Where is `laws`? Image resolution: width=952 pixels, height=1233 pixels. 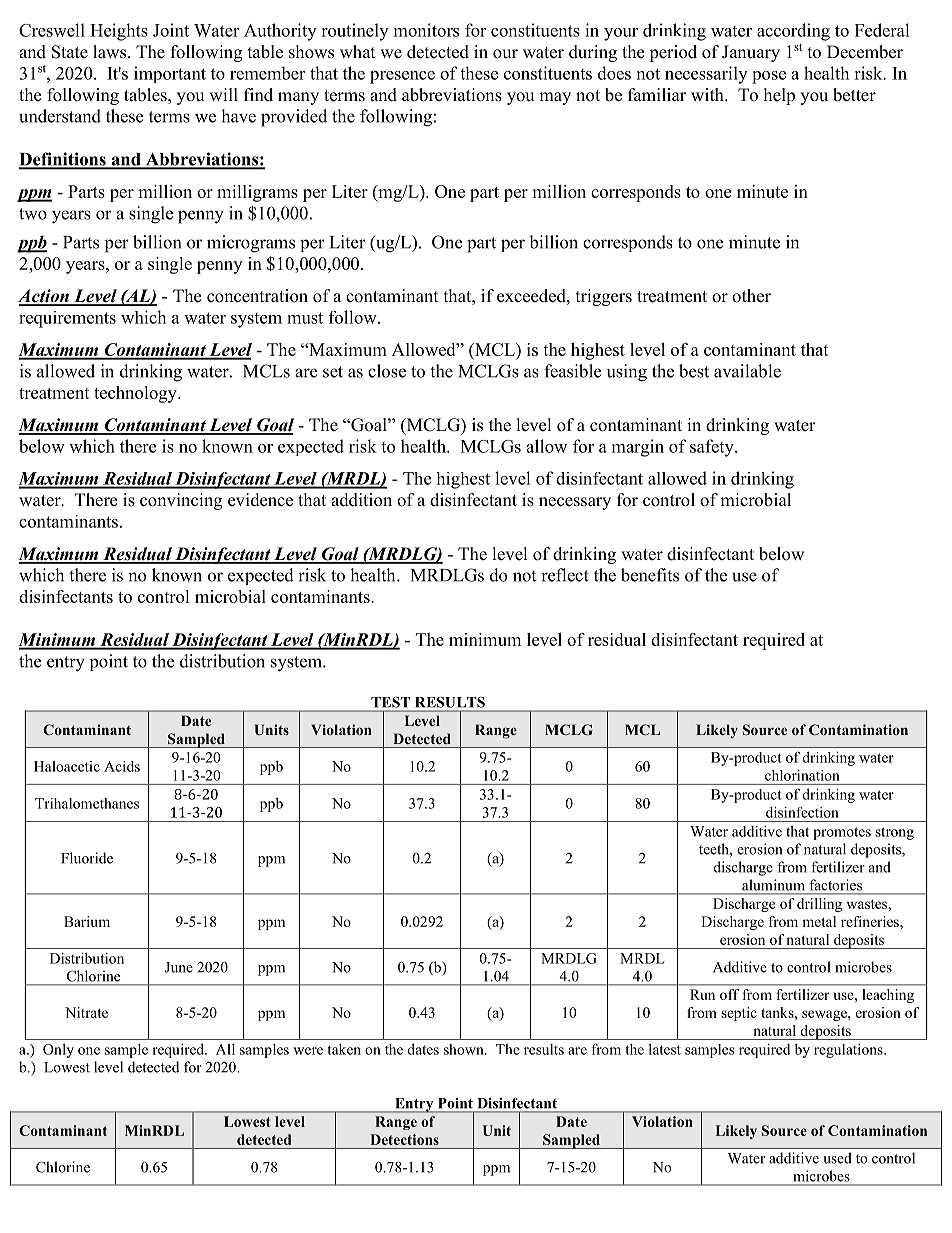 laws is located at coordinates (111, 52).
